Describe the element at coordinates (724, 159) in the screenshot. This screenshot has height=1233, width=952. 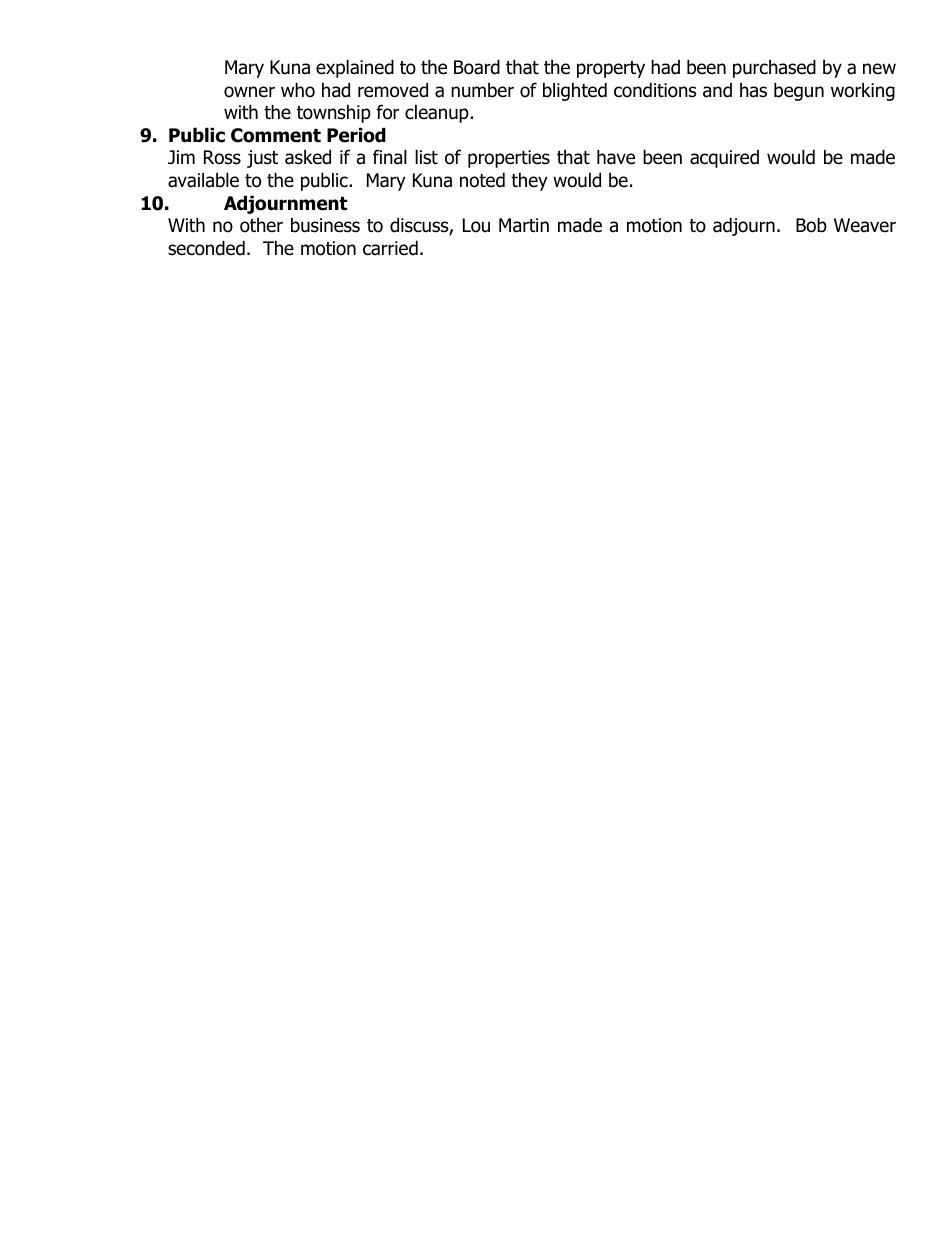
I see `acquired` at that location.
